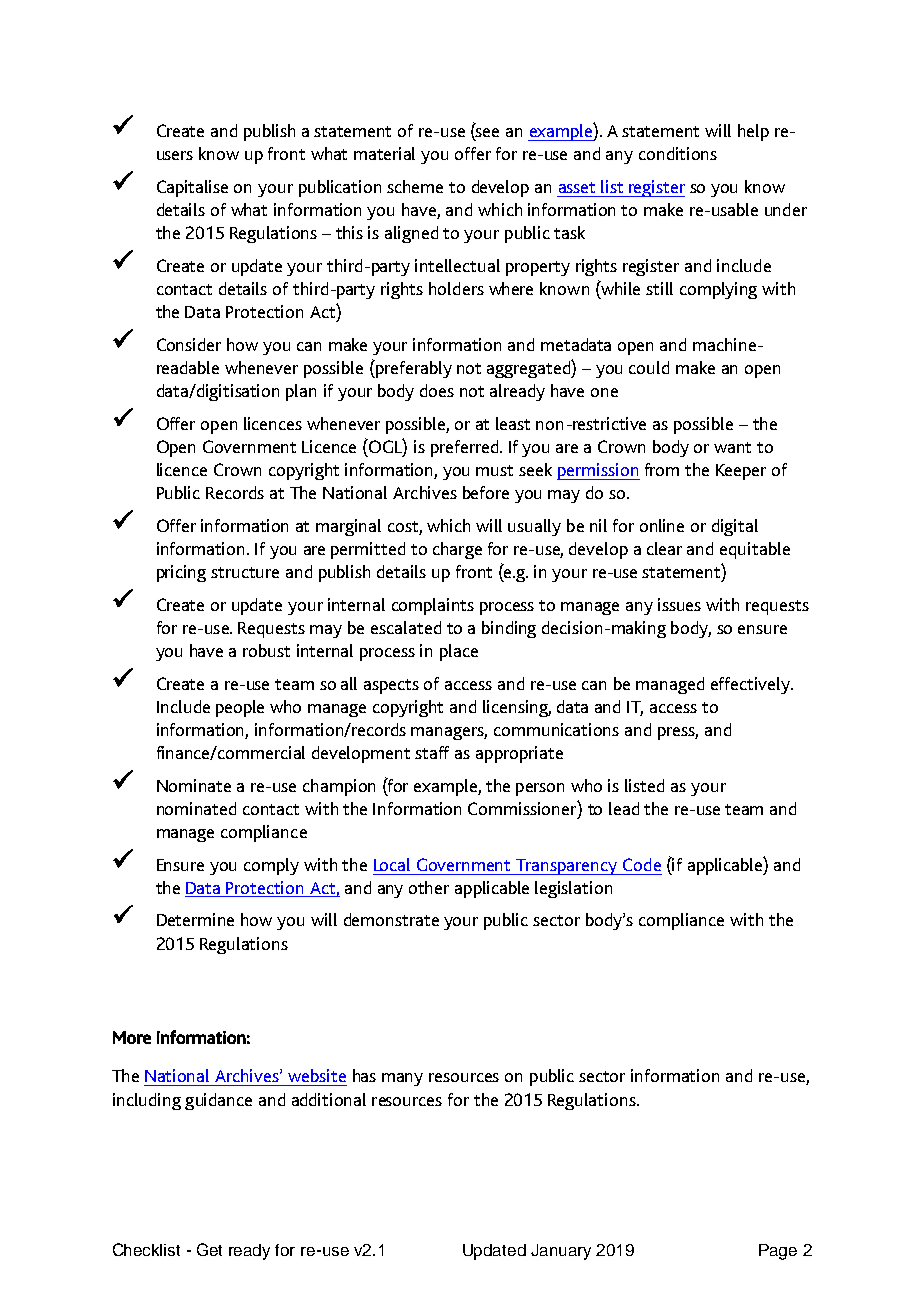  What do you see at coordinates (189, 344) in the image?
I see `Consider` at bounding box center [189, 344].
